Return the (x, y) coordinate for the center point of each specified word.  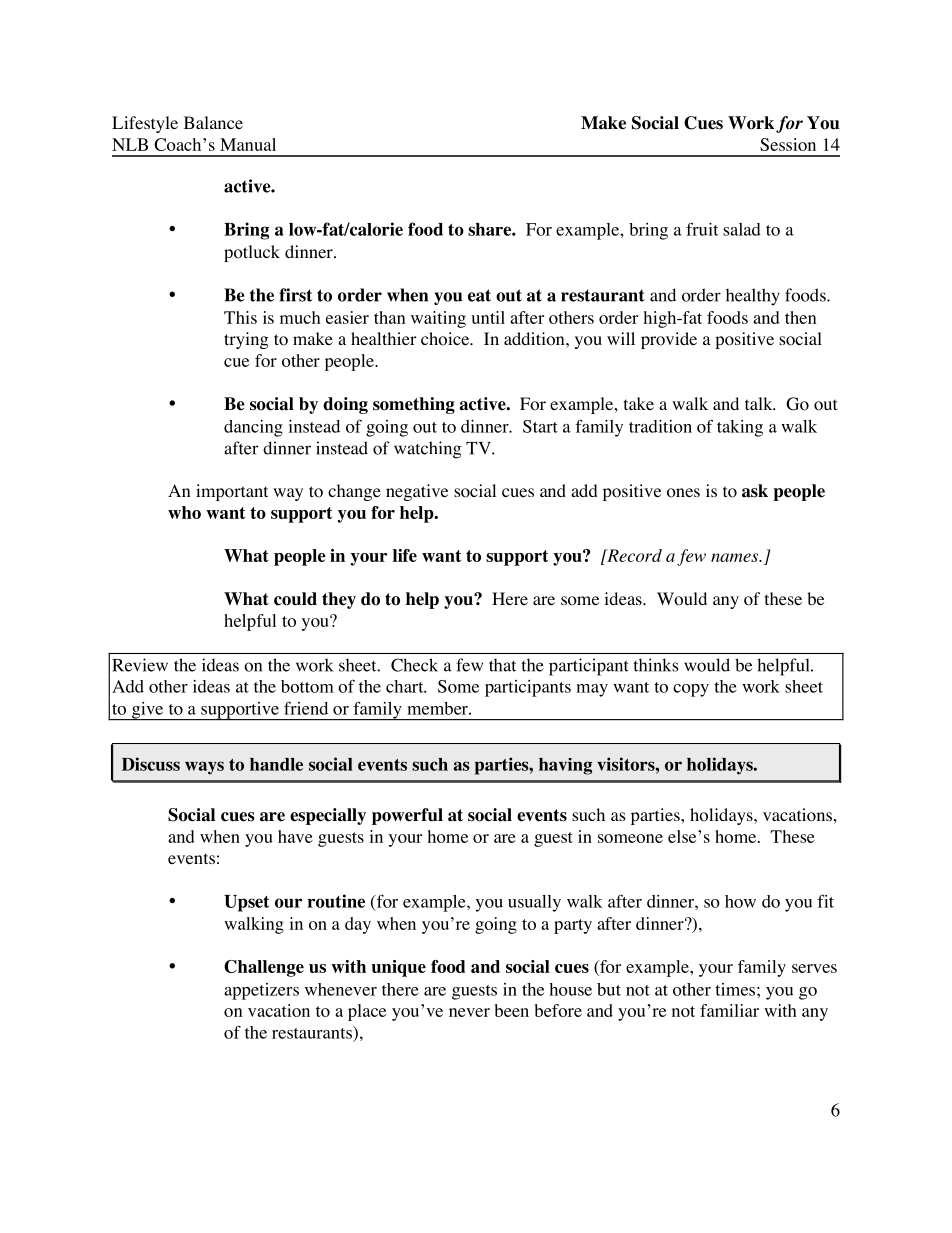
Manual (248, 144)
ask (755, 491)
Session (788, 144)
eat (479, 295)
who (184, 512)
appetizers (261, 991)
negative (417, 492)
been (512, 1010)
